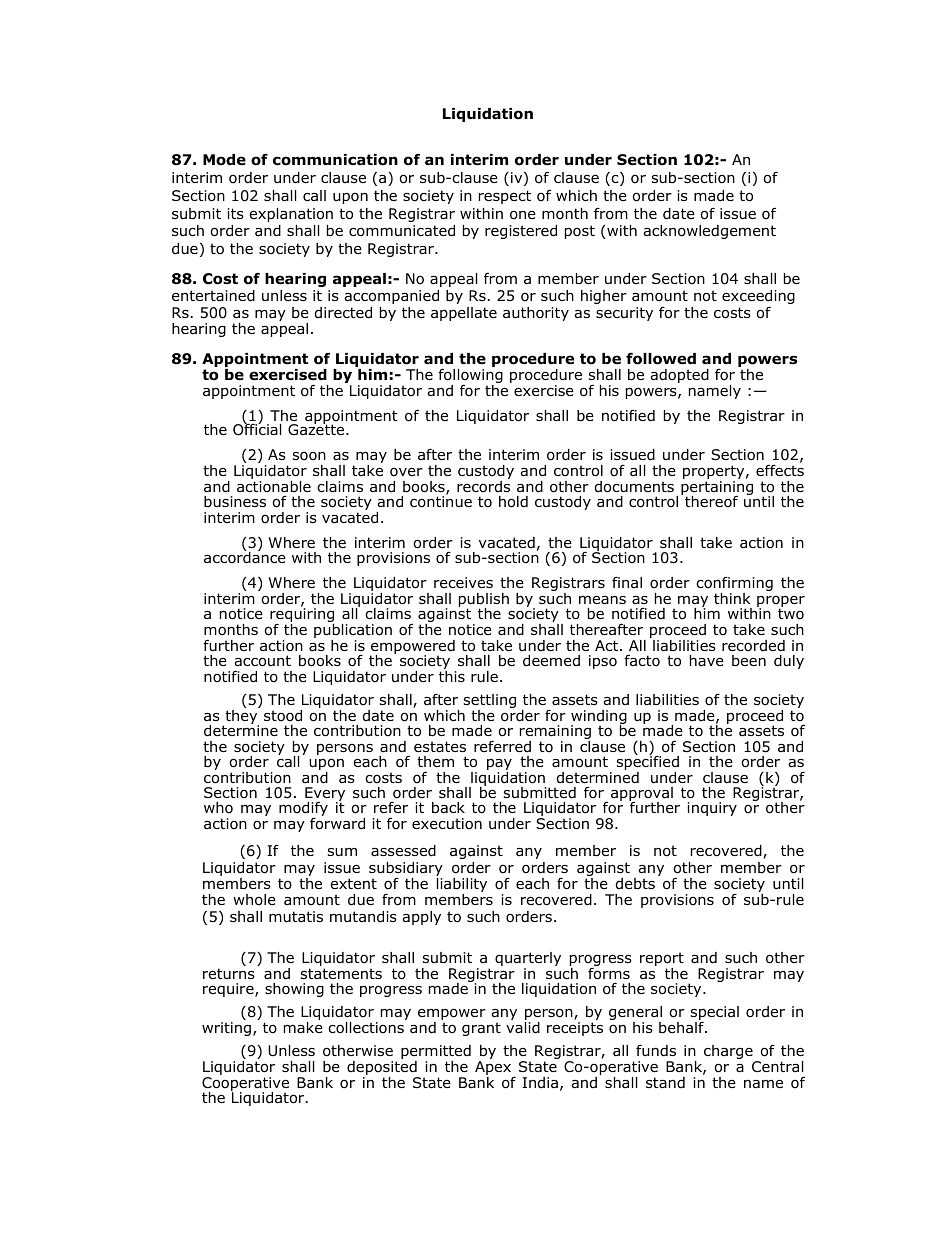 The width and height of the image is (952, 1233). What do you see at coordinates (483, 485) in the image?
I see `records` at bounding box center [483, 485].
